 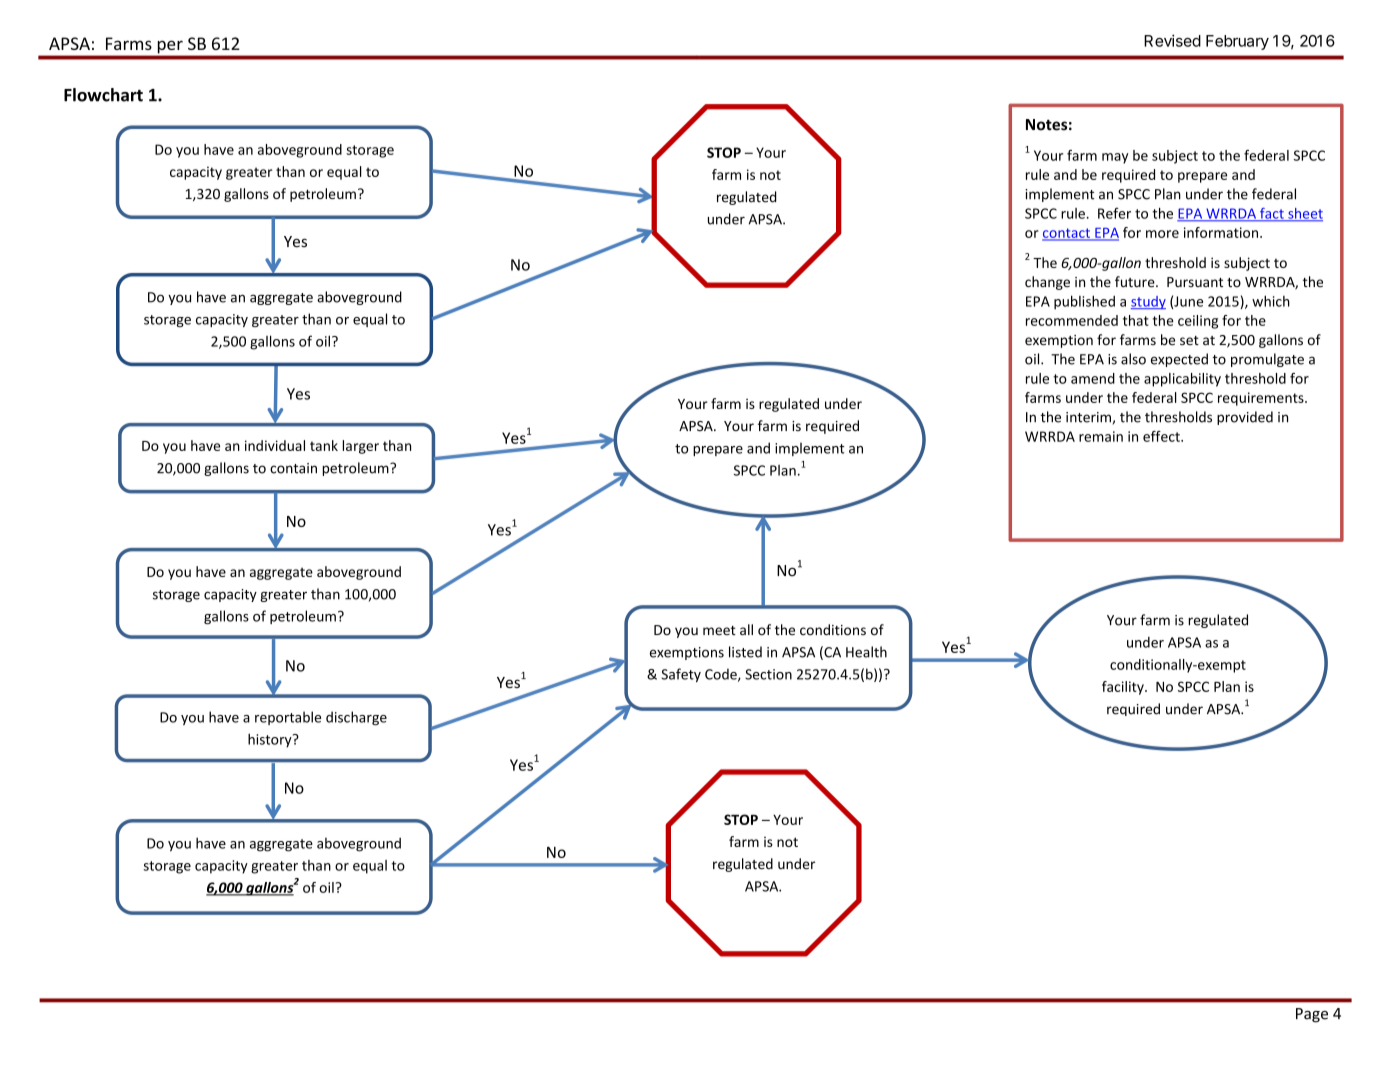 What do you see at coordinates (288, 718) in the screenshot?
I see `reportable` at bounding box center [288, 718].
